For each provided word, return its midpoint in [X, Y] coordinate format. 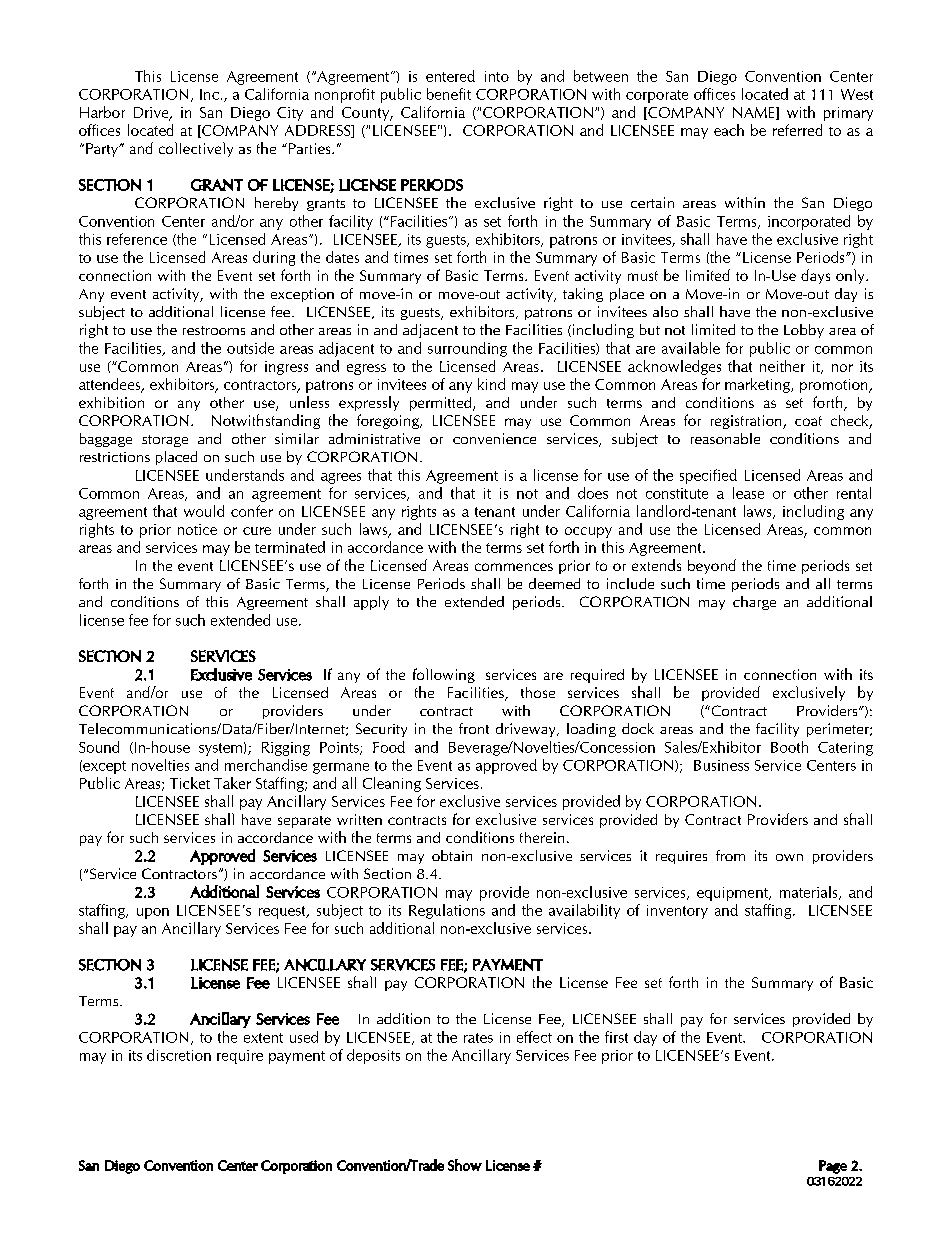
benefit [449, 94]
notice [197, 529]
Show [465, 1165]
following [444, 675]
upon [153, 913]
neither [782, 366]
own [789, 857]
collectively [196, 149]
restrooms [214, 330]
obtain [452, 855]
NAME [755, 113]
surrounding [467, 349]
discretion [179, 1055]
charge [754, 603]
